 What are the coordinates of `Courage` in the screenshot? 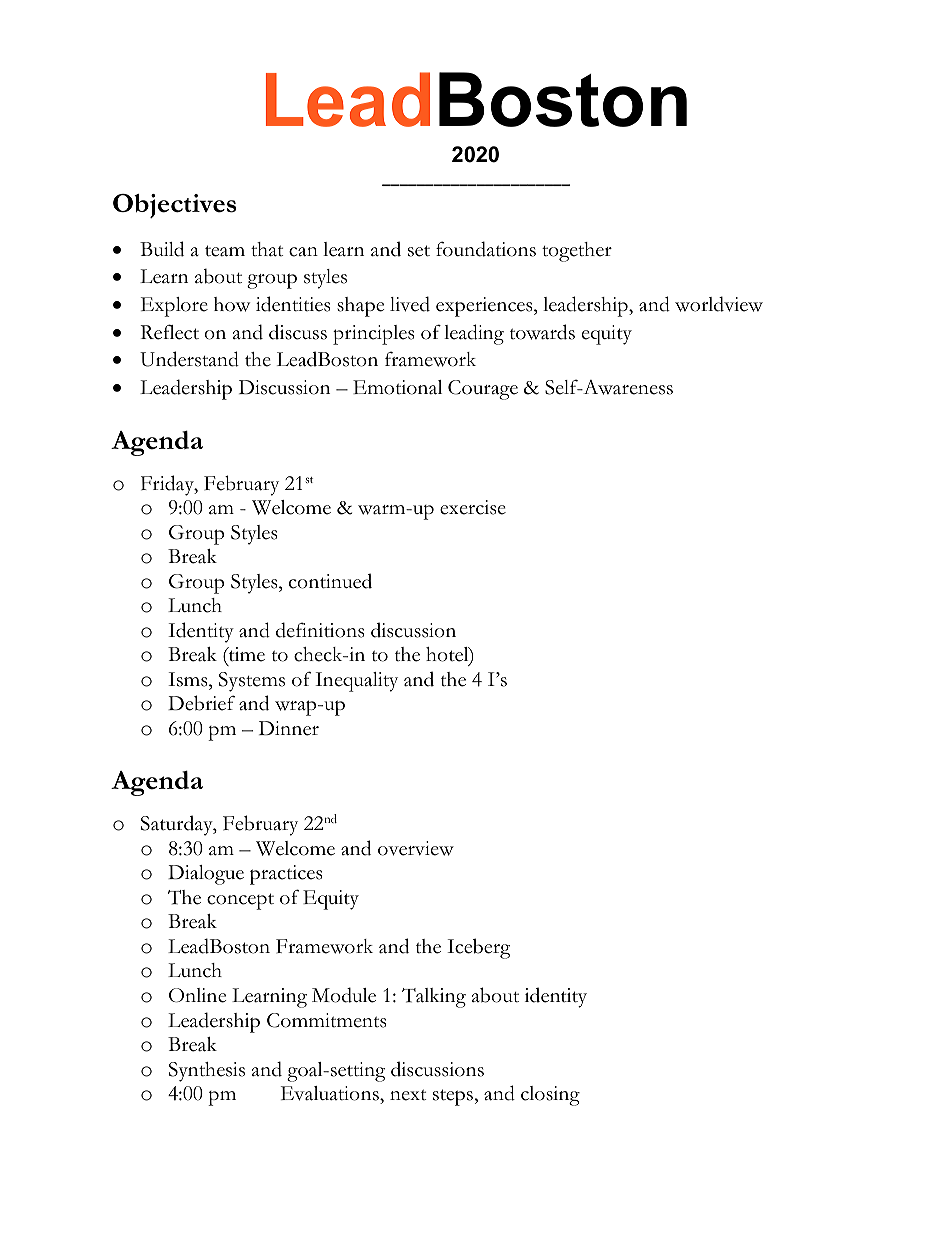 It's located at (483, 390).
